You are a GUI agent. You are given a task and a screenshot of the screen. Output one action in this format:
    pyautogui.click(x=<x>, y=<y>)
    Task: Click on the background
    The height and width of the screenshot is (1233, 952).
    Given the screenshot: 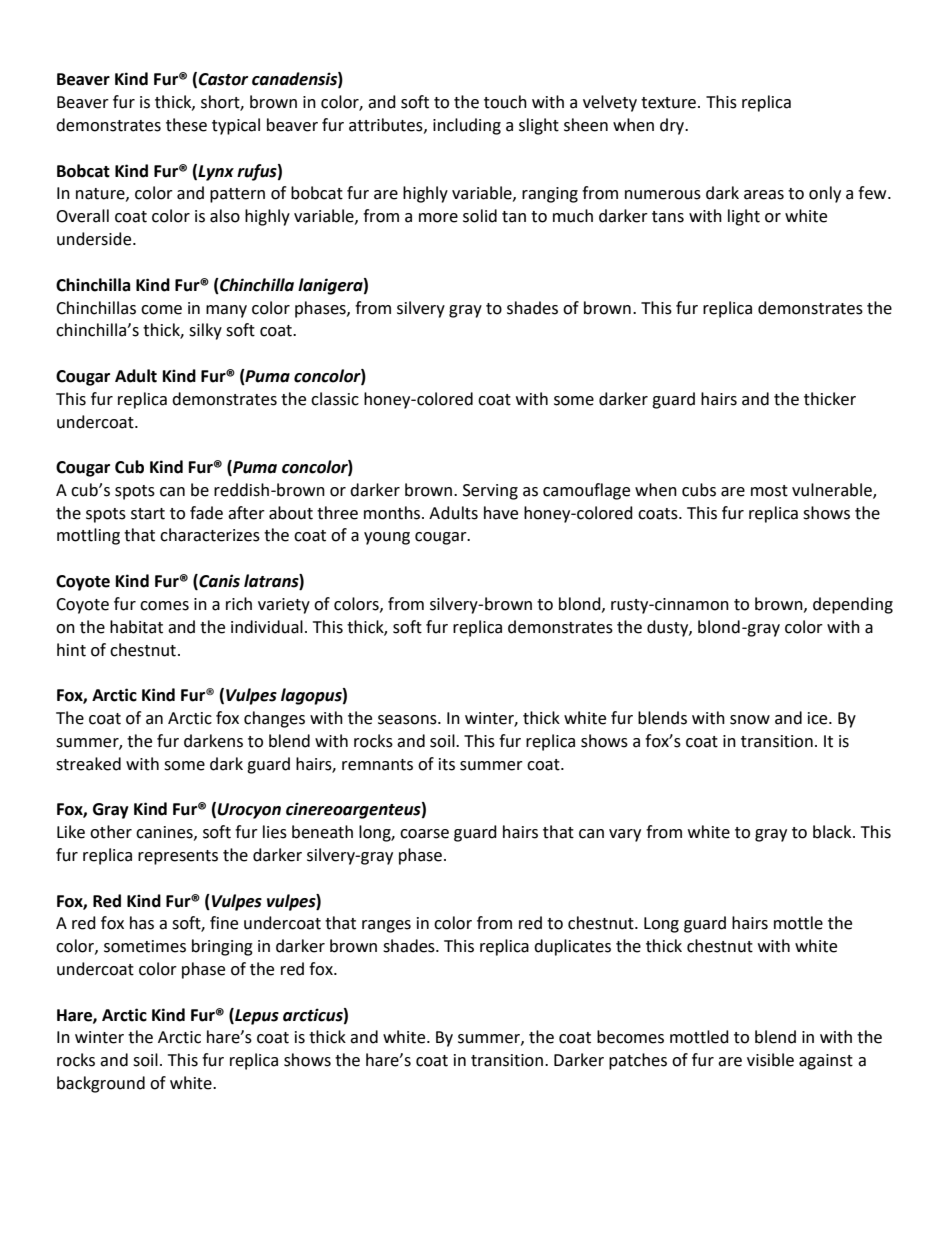 What is the action you would take?
    pyautogui.click(x=101, y=1084)
